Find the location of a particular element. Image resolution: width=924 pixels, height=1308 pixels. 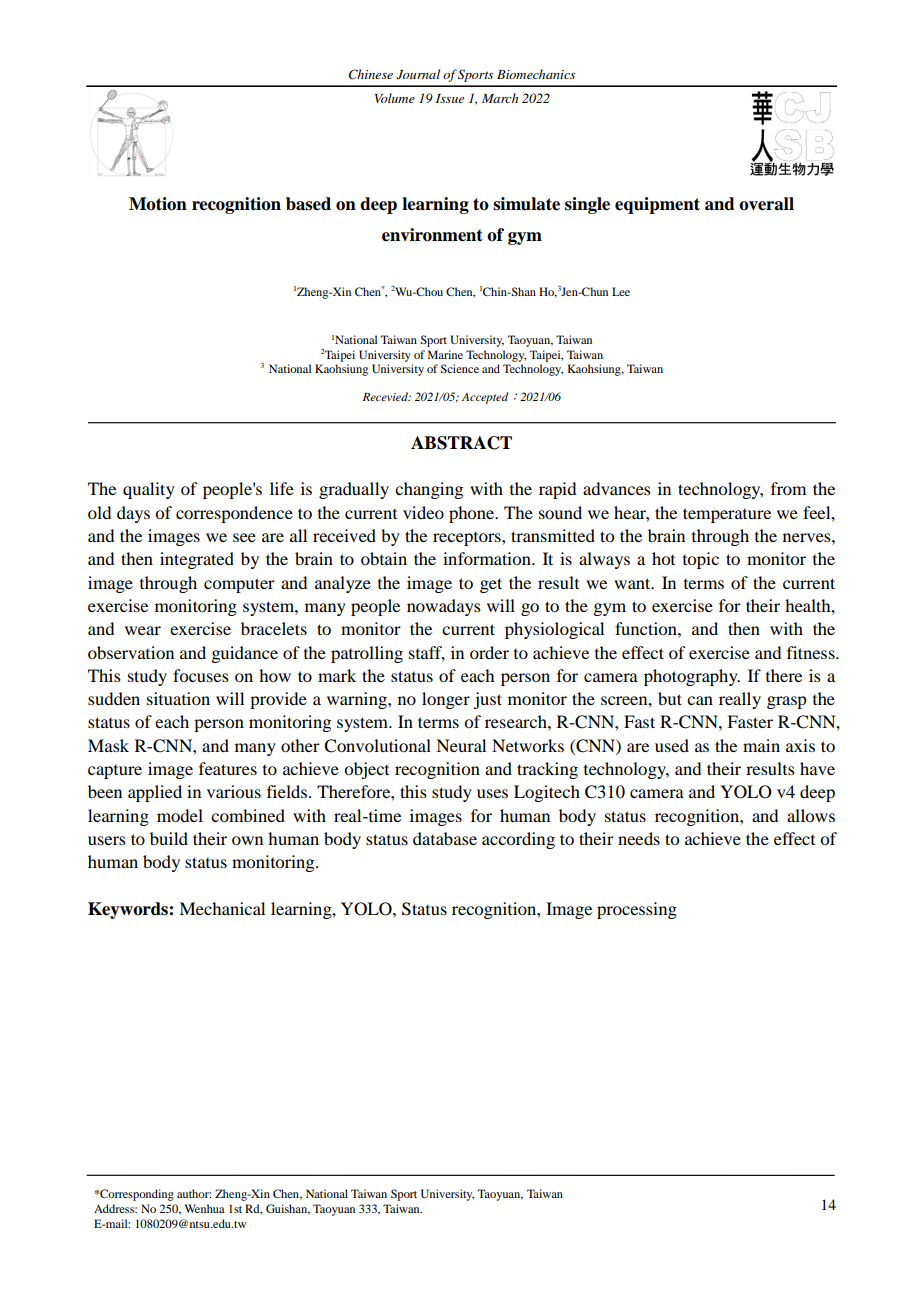

processing is located at coordinates (637, 910).
